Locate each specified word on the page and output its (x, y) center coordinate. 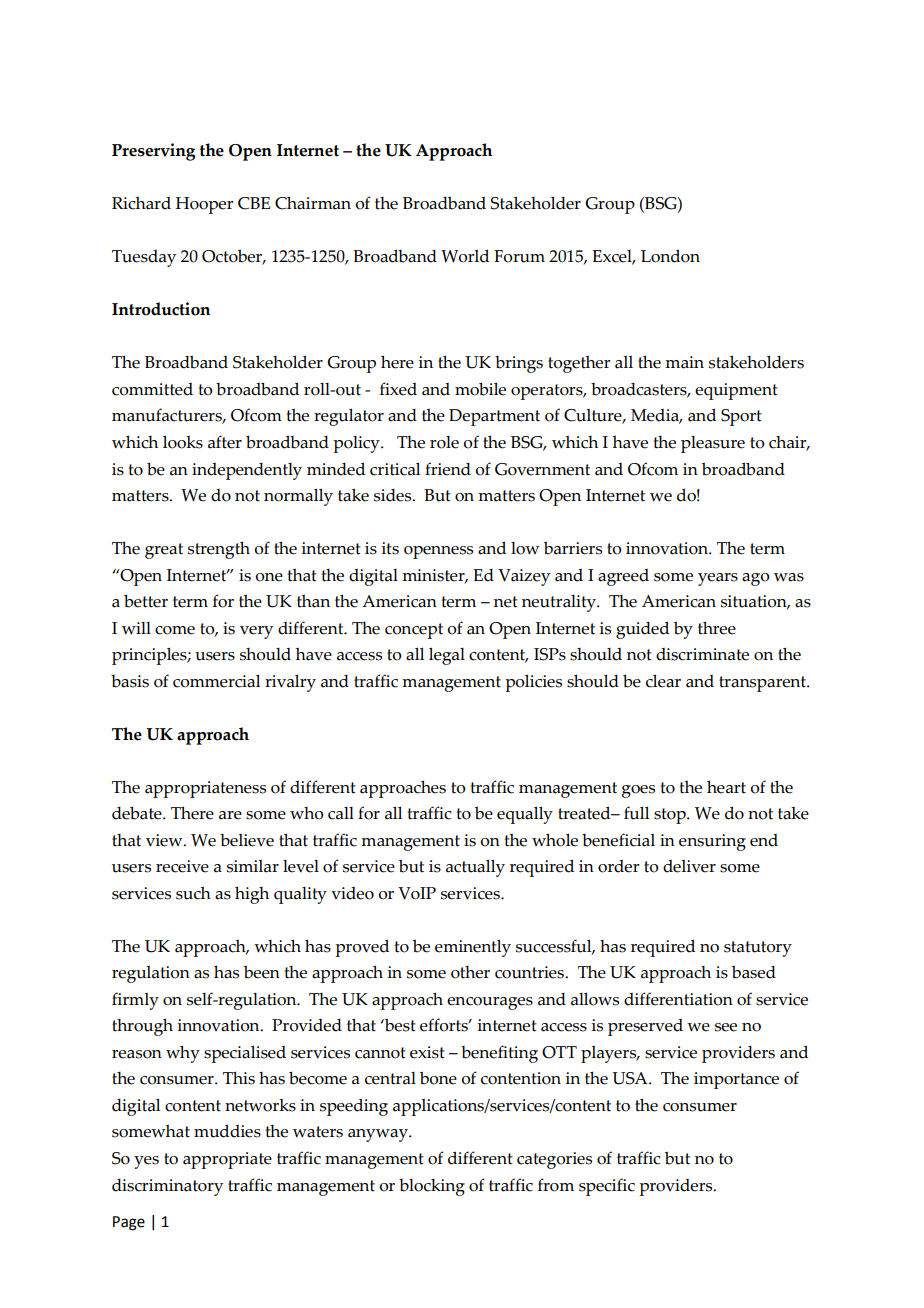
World (465, 256)
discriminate (702, 654)
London (670, 256)
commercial (216, 681)
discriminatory (167, 1187)
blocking (432, 1187)
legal (447, 656)
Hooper (204, 205)
